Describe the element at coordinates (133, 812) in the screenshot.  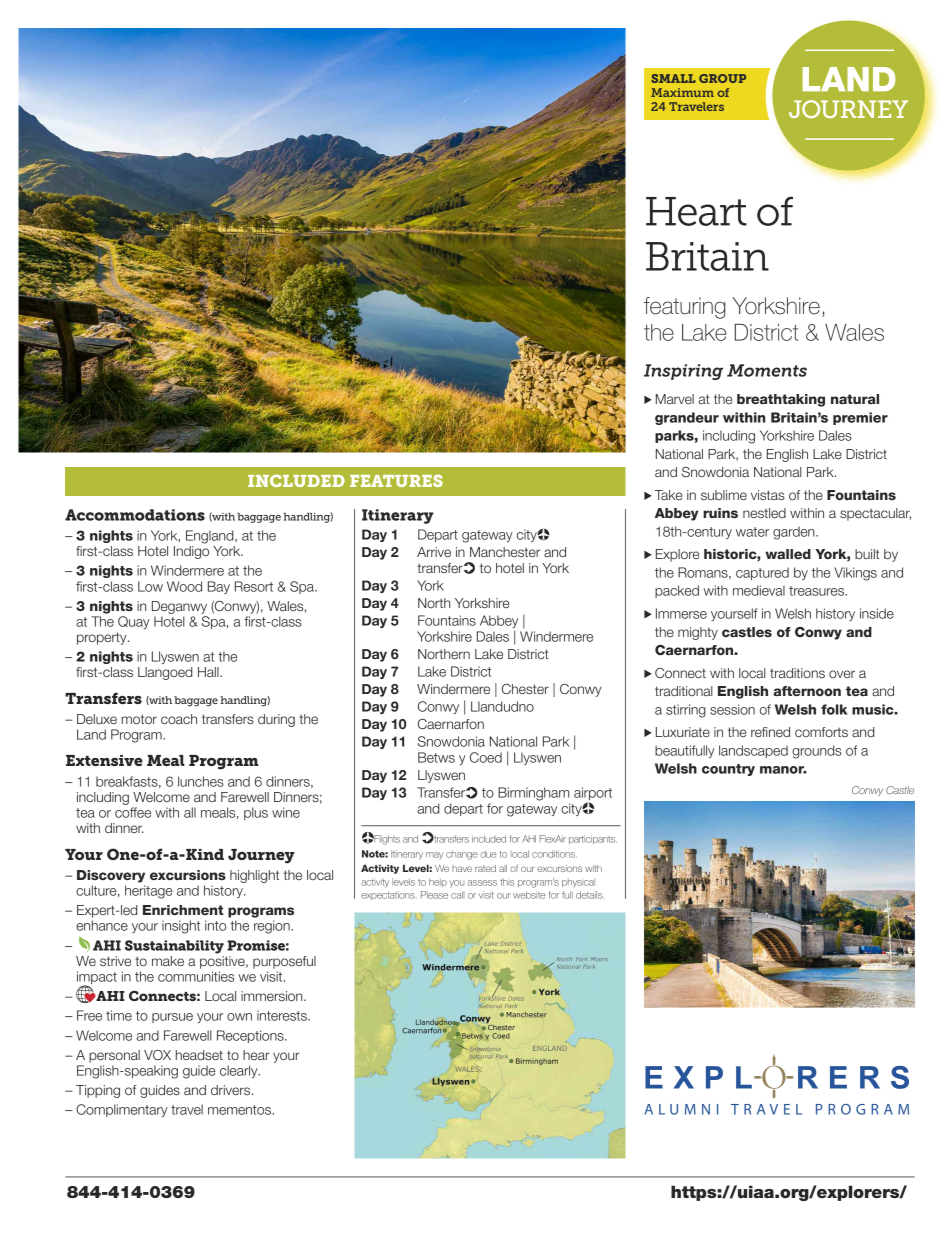
I see `coffee` at that location.
